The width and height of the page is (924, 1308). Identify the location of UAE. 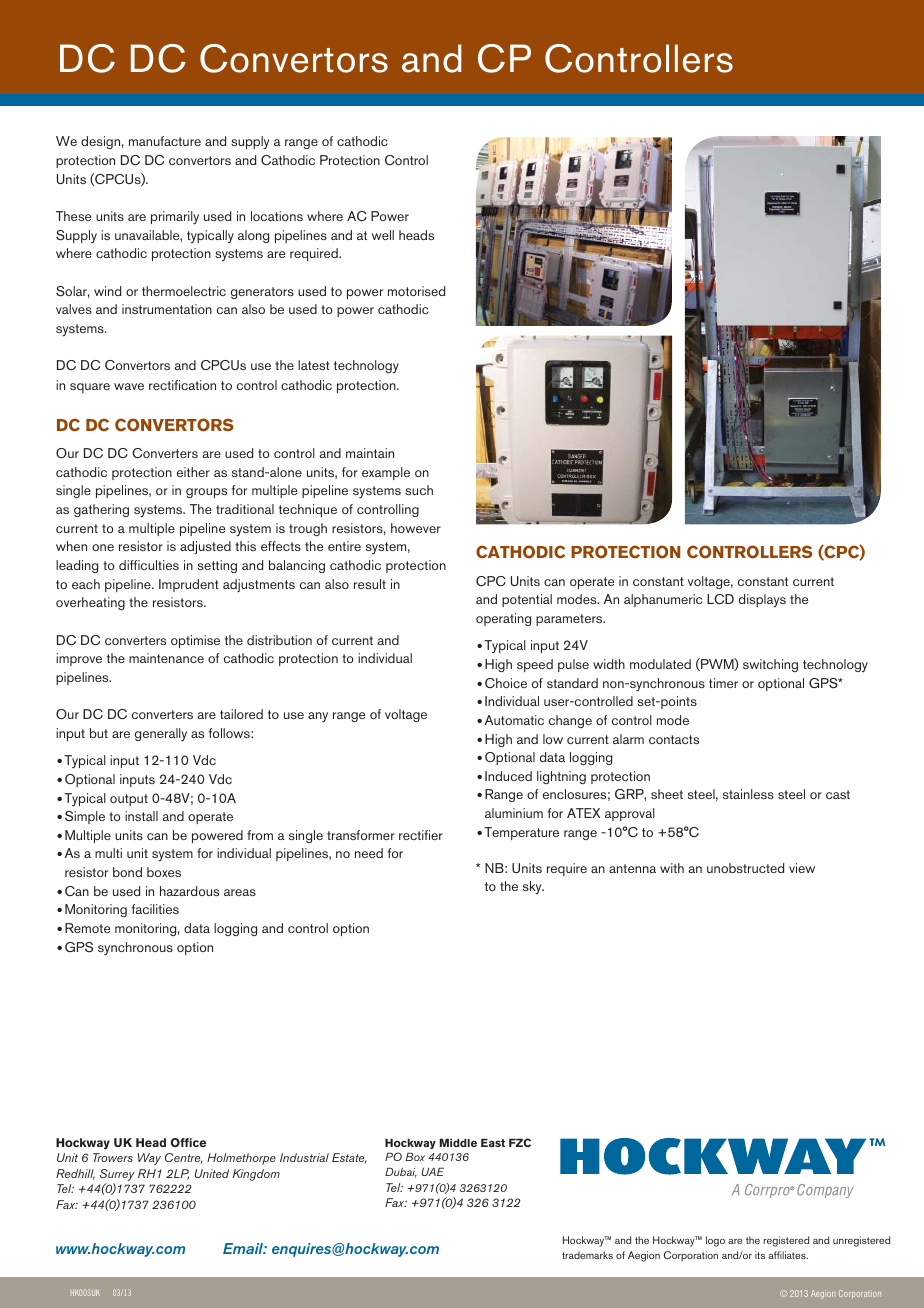
(432, 1172).
